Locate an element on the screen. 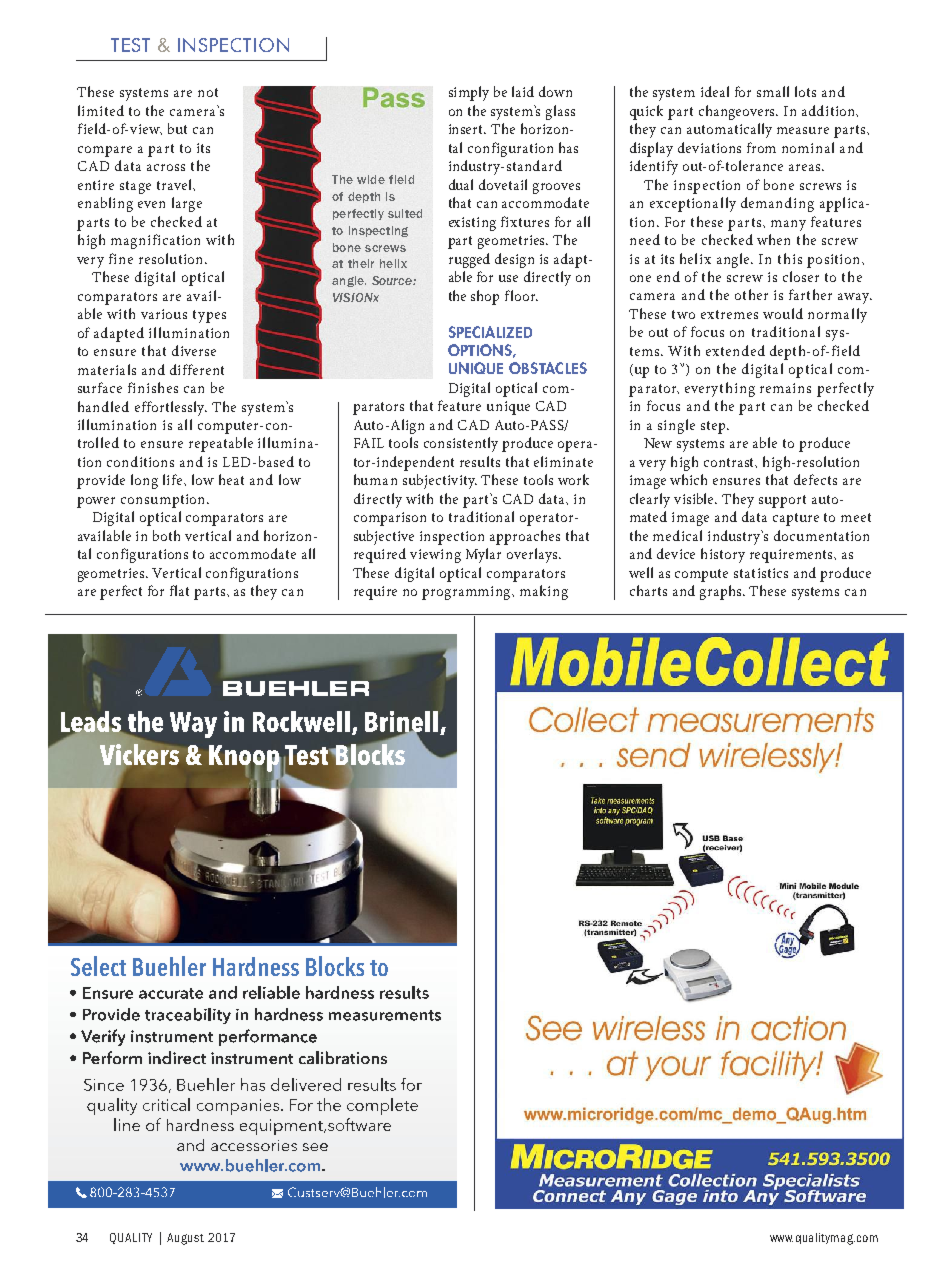  not is located at coordinates (208, 92).
